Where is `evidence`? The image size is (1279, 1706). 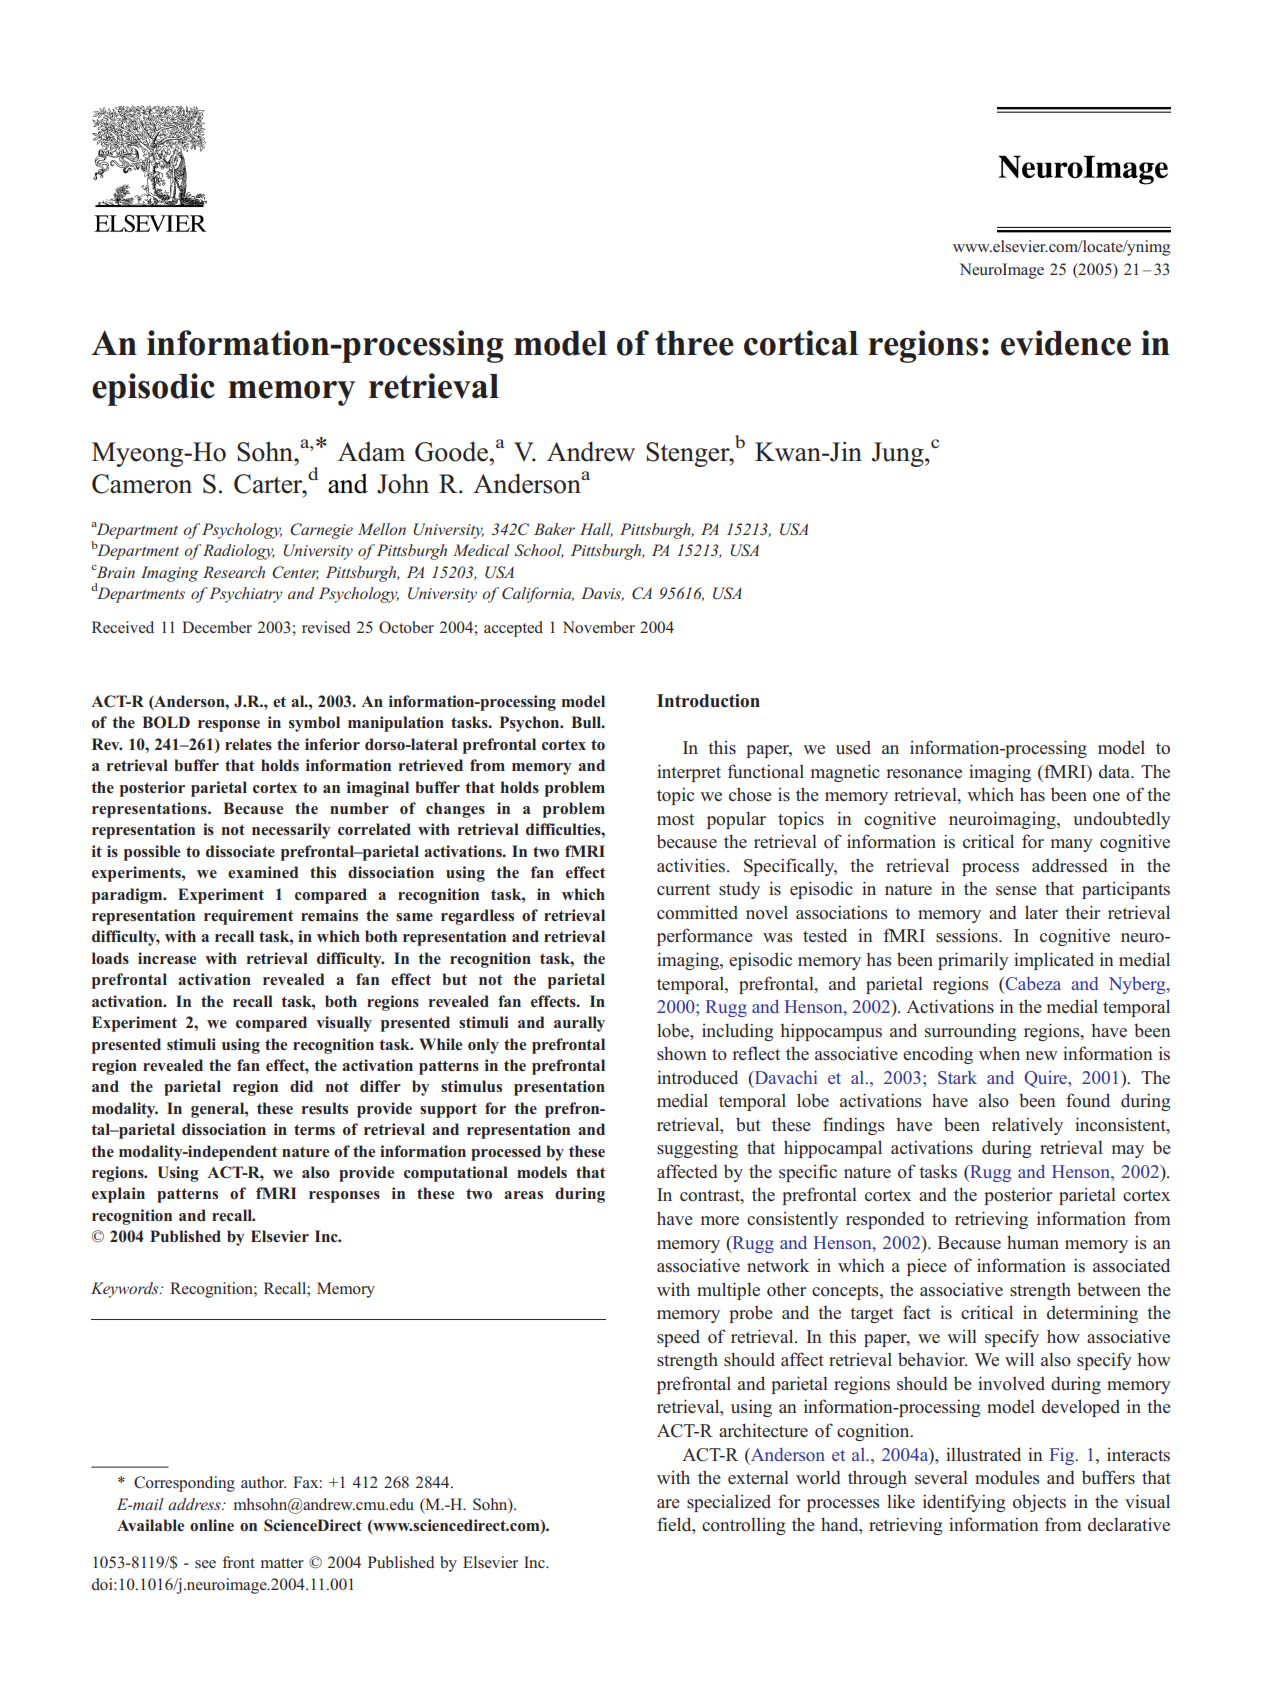
evidence is located at coordinates (1066, 343).
